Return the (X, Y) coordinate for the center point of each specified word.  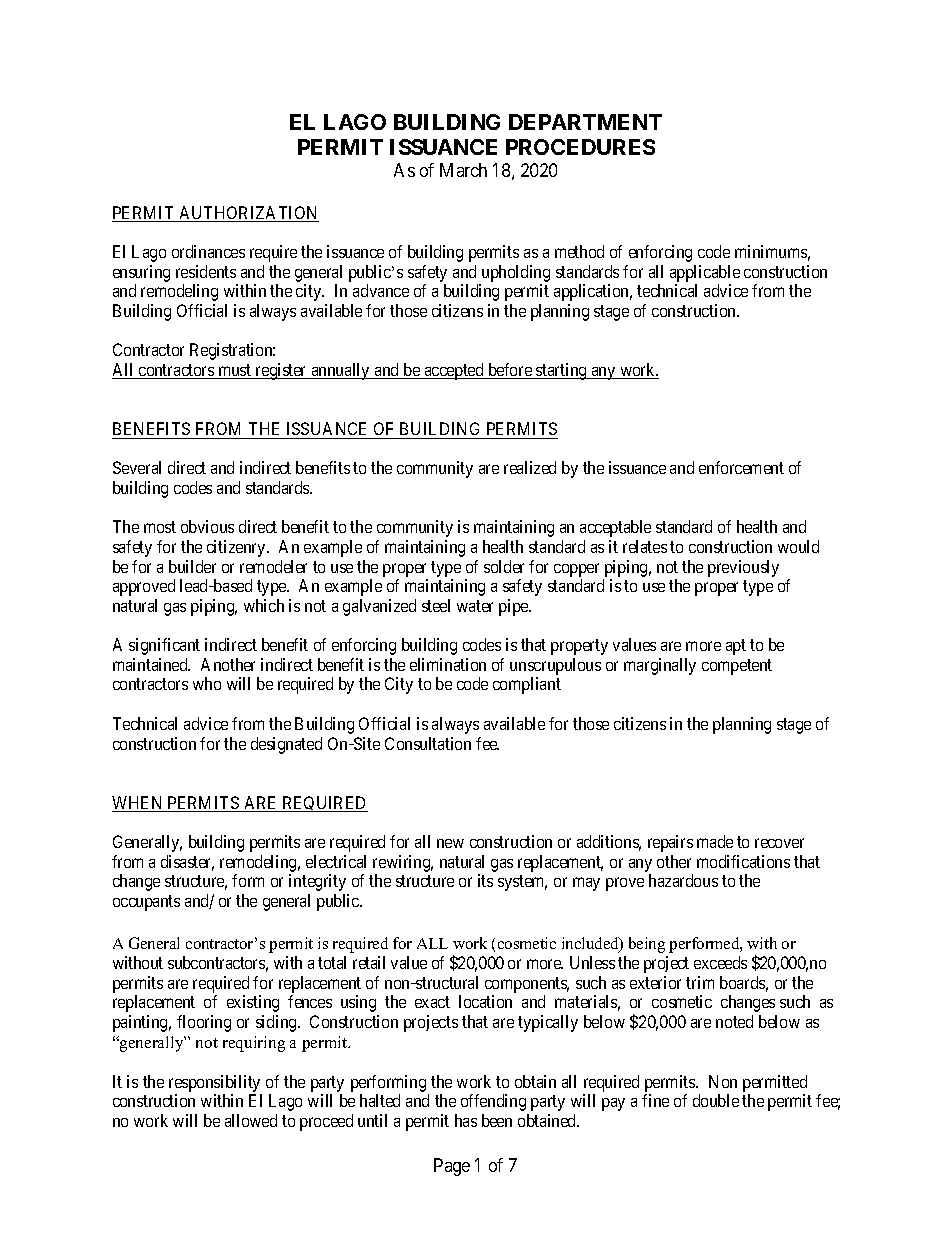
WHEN (139, 804)
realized (530, 467)
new (450, 843)
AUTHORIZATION (248, 214)
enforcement (741, 467)
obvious (207, 526)
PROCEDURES (580, 147)
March (463, 170)
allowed (251, 1120)
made (715, 841)
